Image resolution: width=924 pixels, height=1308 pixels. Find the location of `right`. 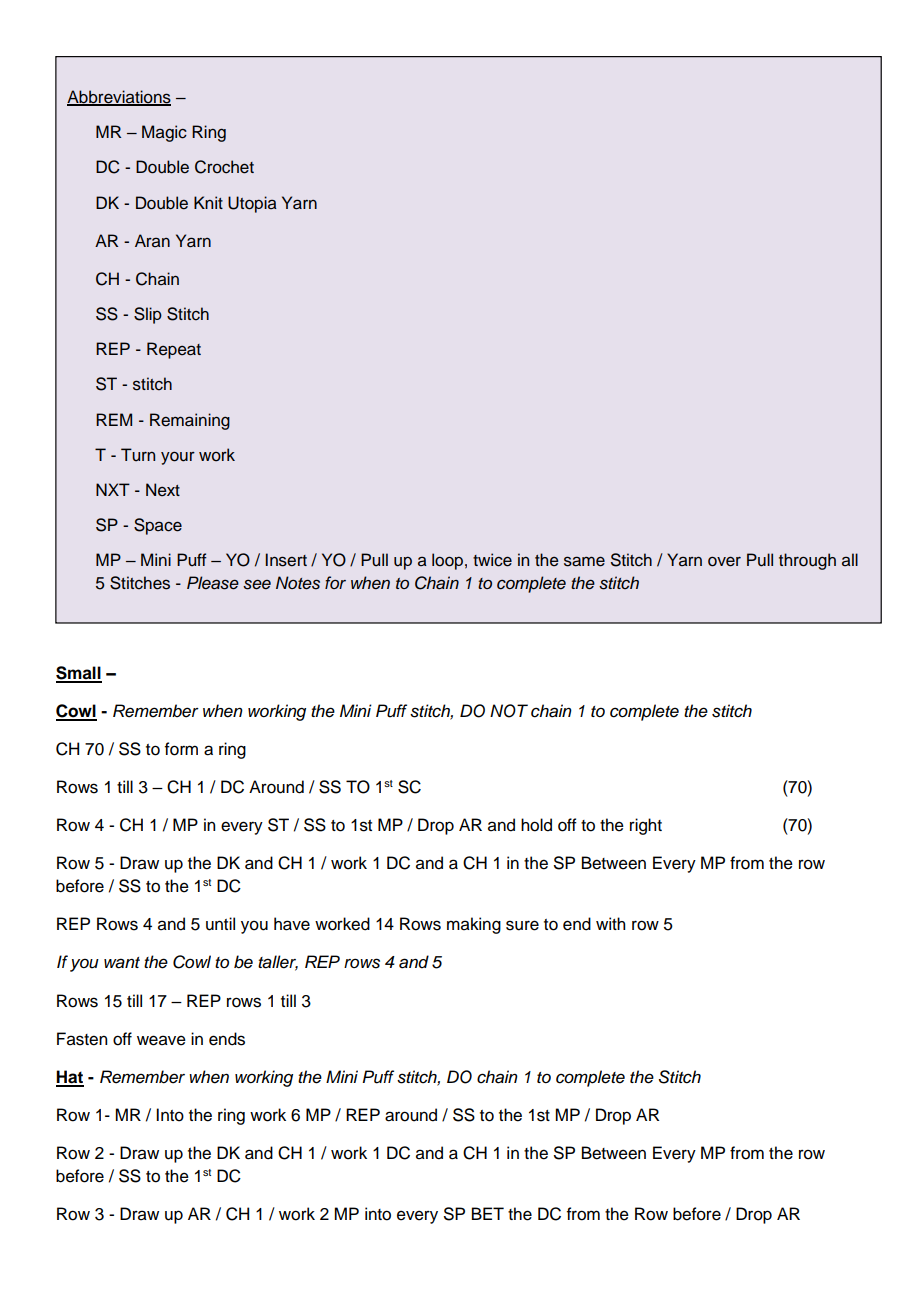

right is located at coordinates (646, 826).
